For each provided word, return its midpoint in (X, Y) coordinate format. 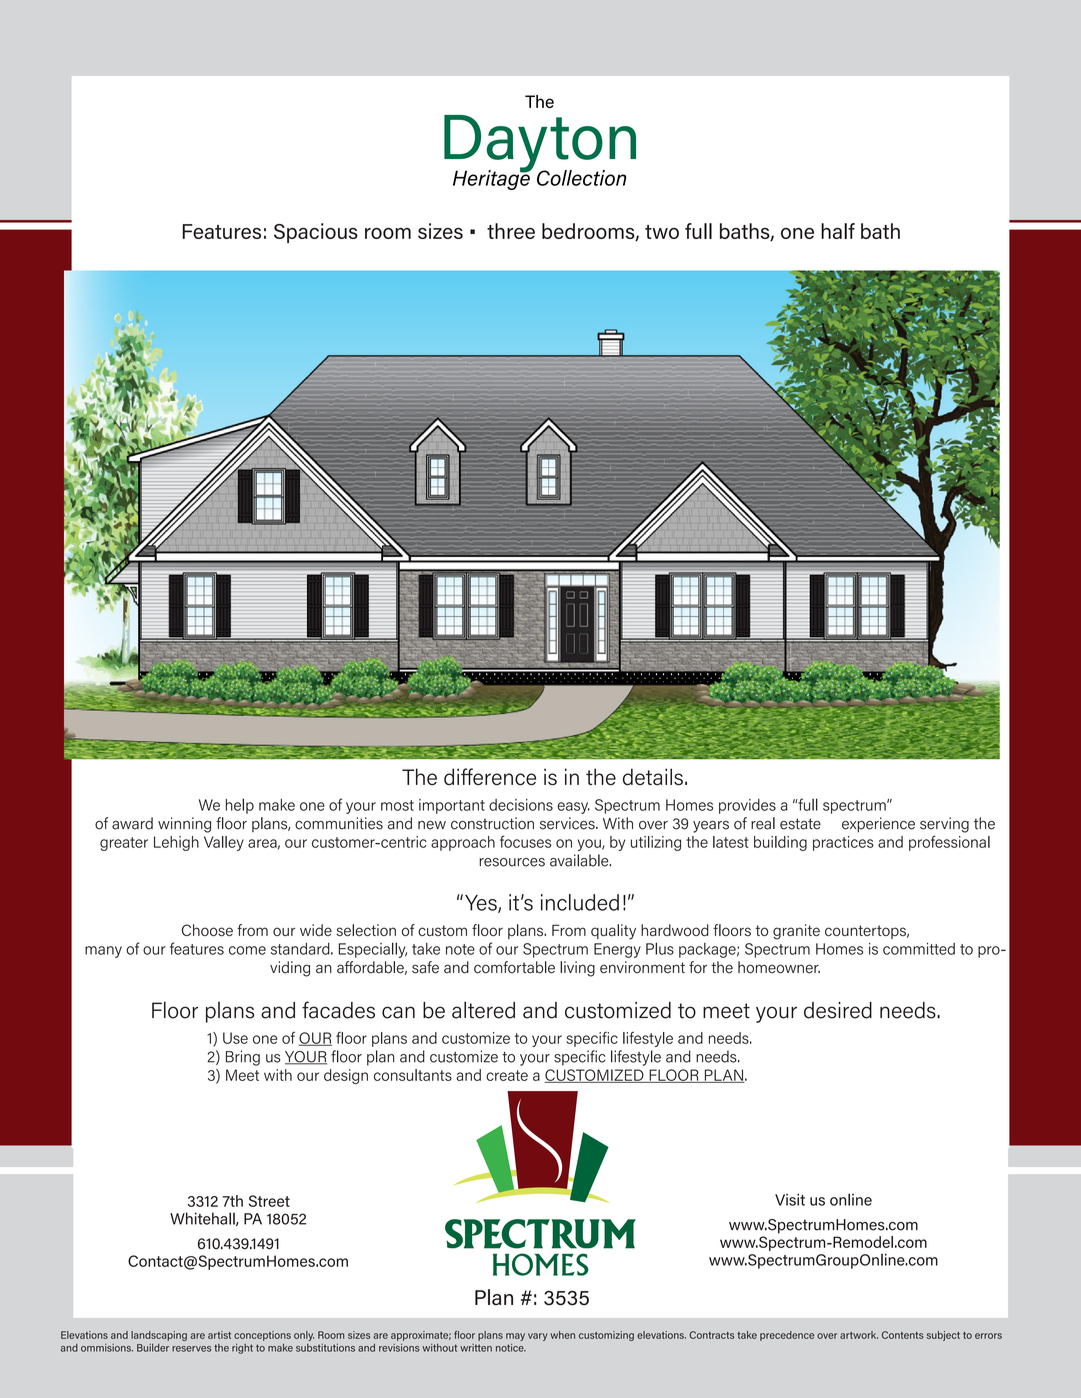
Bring (243, 1058)
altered (483, 1010)
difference (490, 777)
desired (838, 1010)
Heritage (492, 179)
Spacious (316, 233)
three (511, 231)
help (239, 806)
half (838, 231)
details (653, 777)
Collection (581, 178)
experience (878, 825)
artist (219, 1335)
